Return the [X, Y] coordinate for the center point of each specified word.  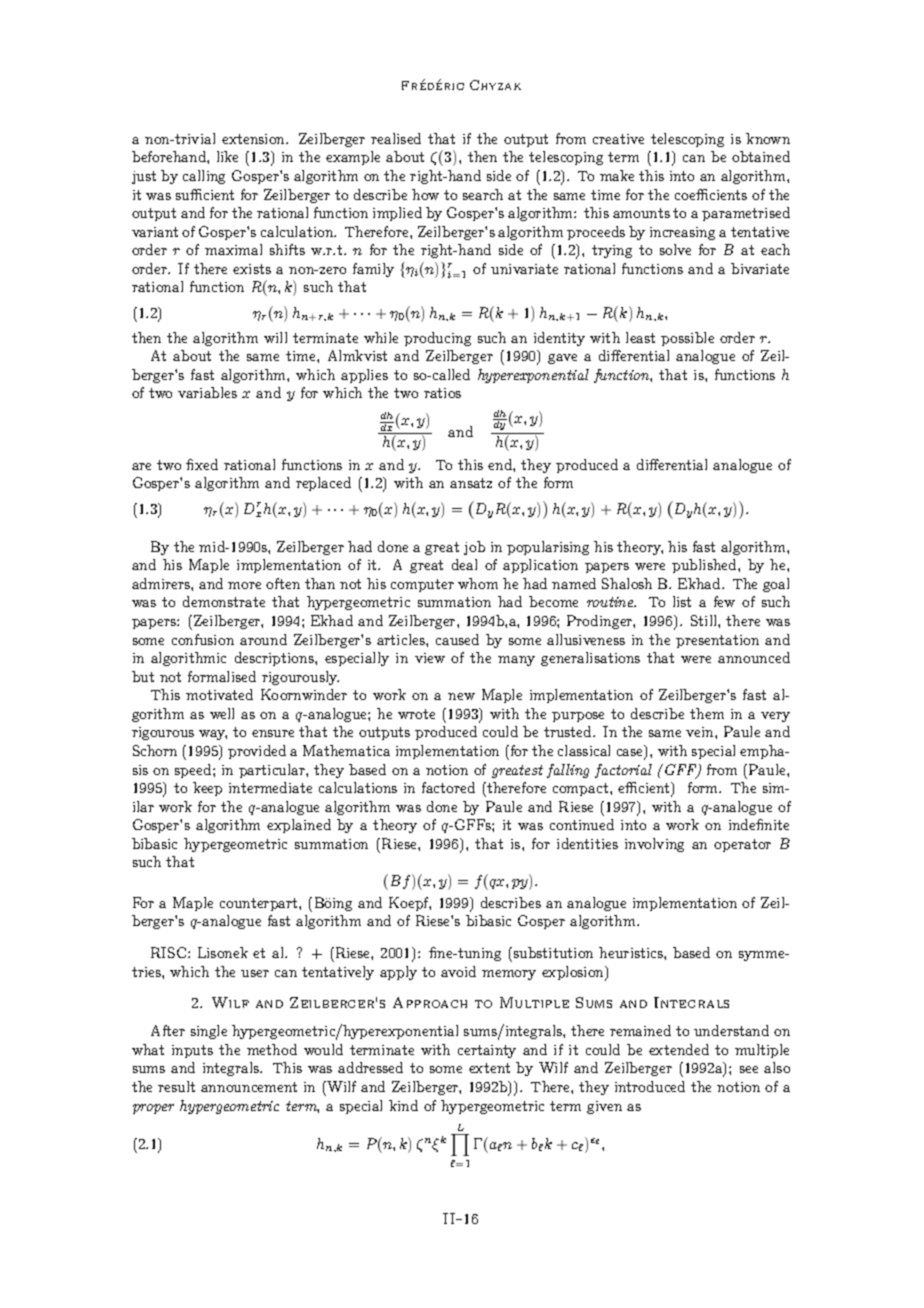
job [474, 548]
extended [679, 1049]
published [705, 566]
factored [448, 787]
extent [489, 1068]
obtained [761, 156]
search [483, 194]
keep [207, 789]
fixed [202, 464]
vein [701, 732]
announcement [249, 1087]
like [227, 156]
